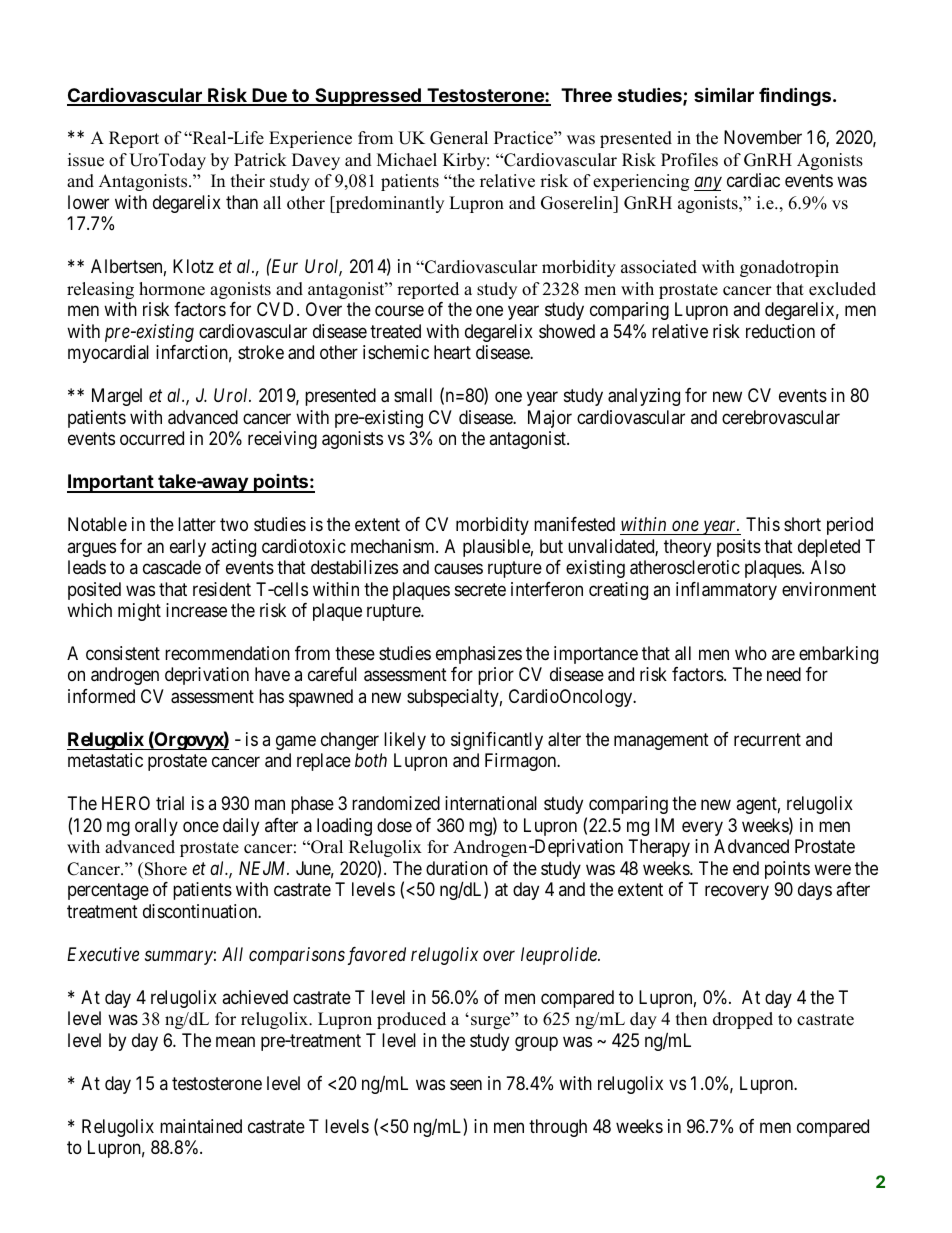  What do you see at coordinates (702, 828) in the page?
I see `every` at bounding box center [702, 828].
